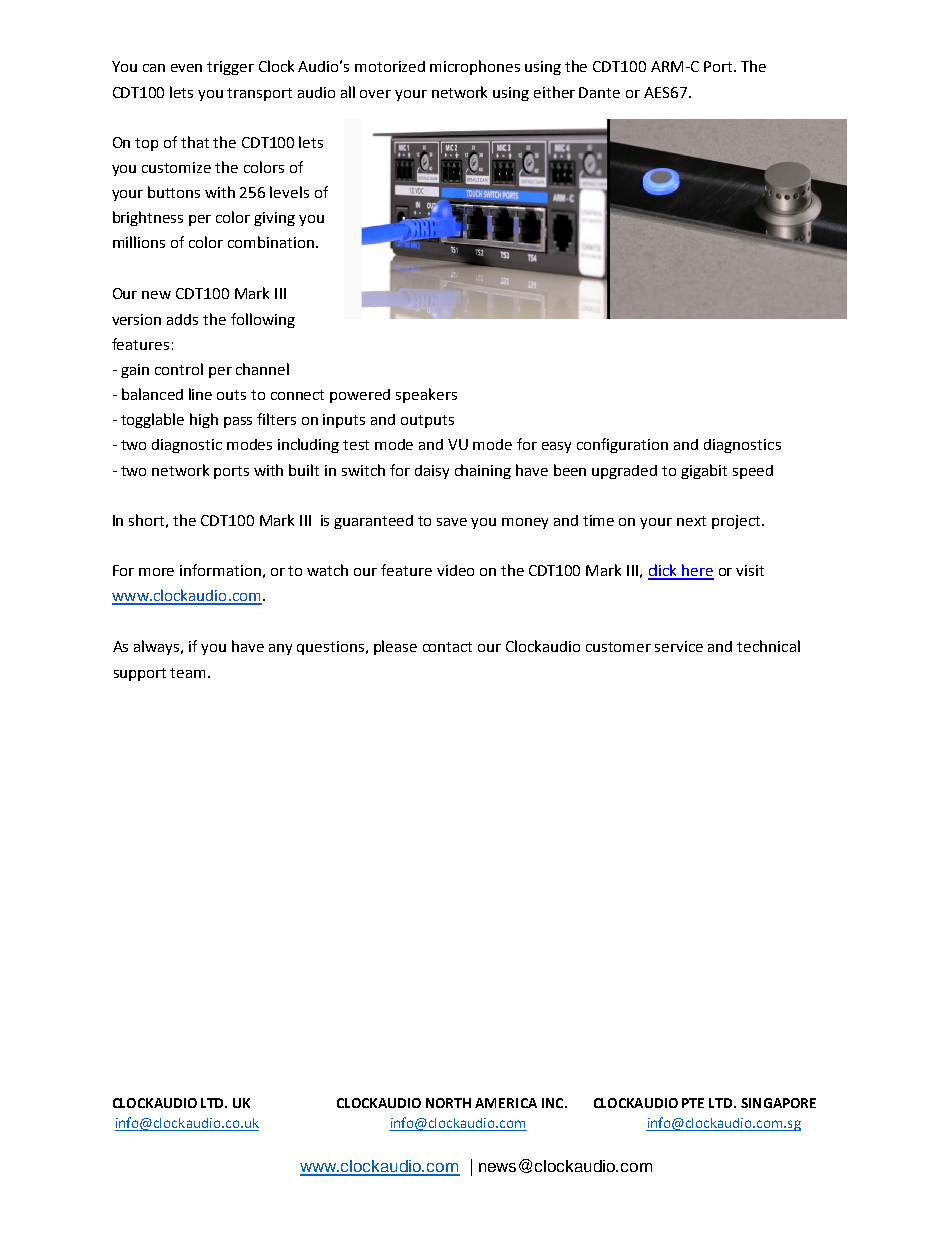  What do you see at coordinates (427, 421) in the image?
I see `outputs` at bounding box center [427, 421].
